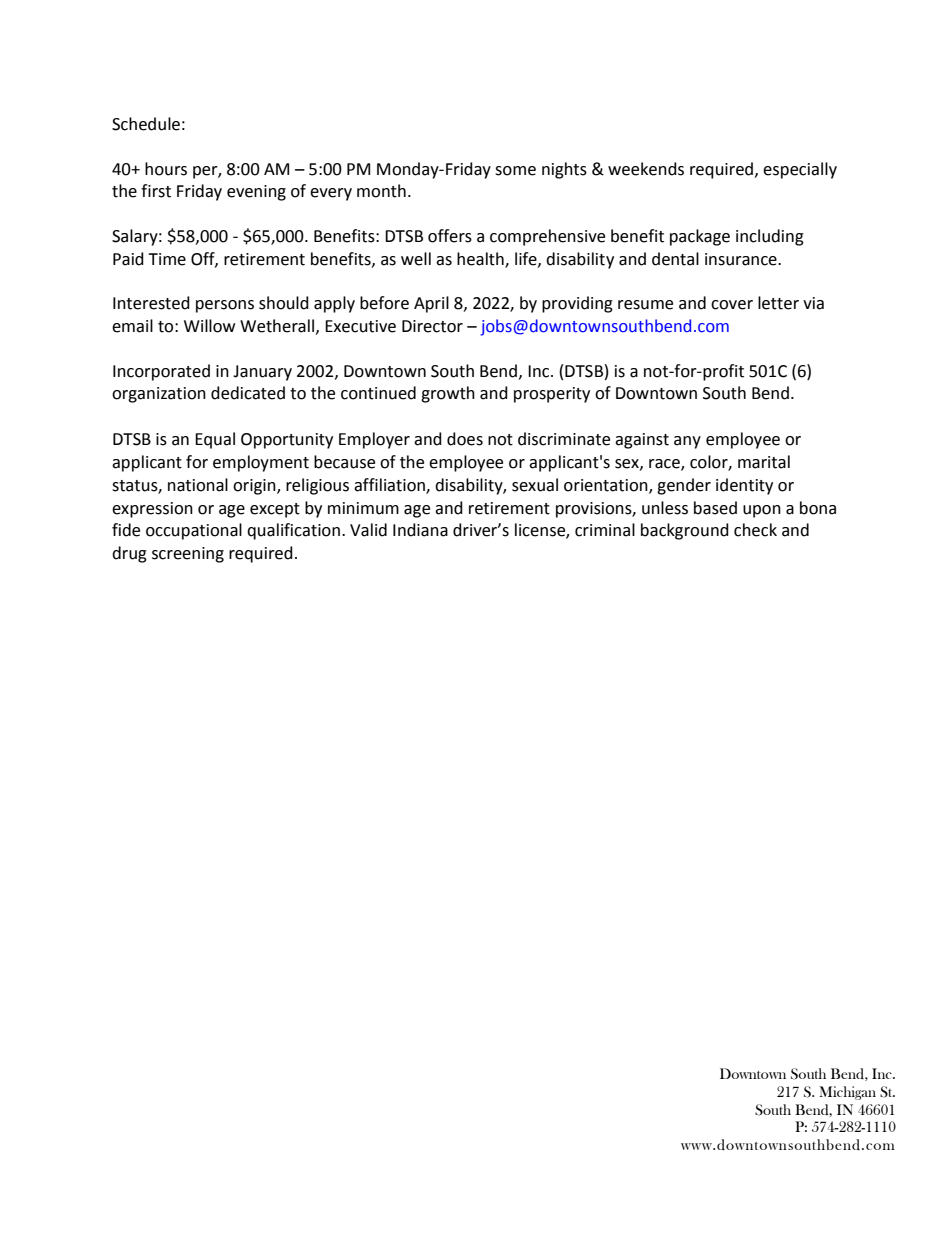  Describe the element at coordinates (194, 531) in the document. I see `occupational` at that location.
